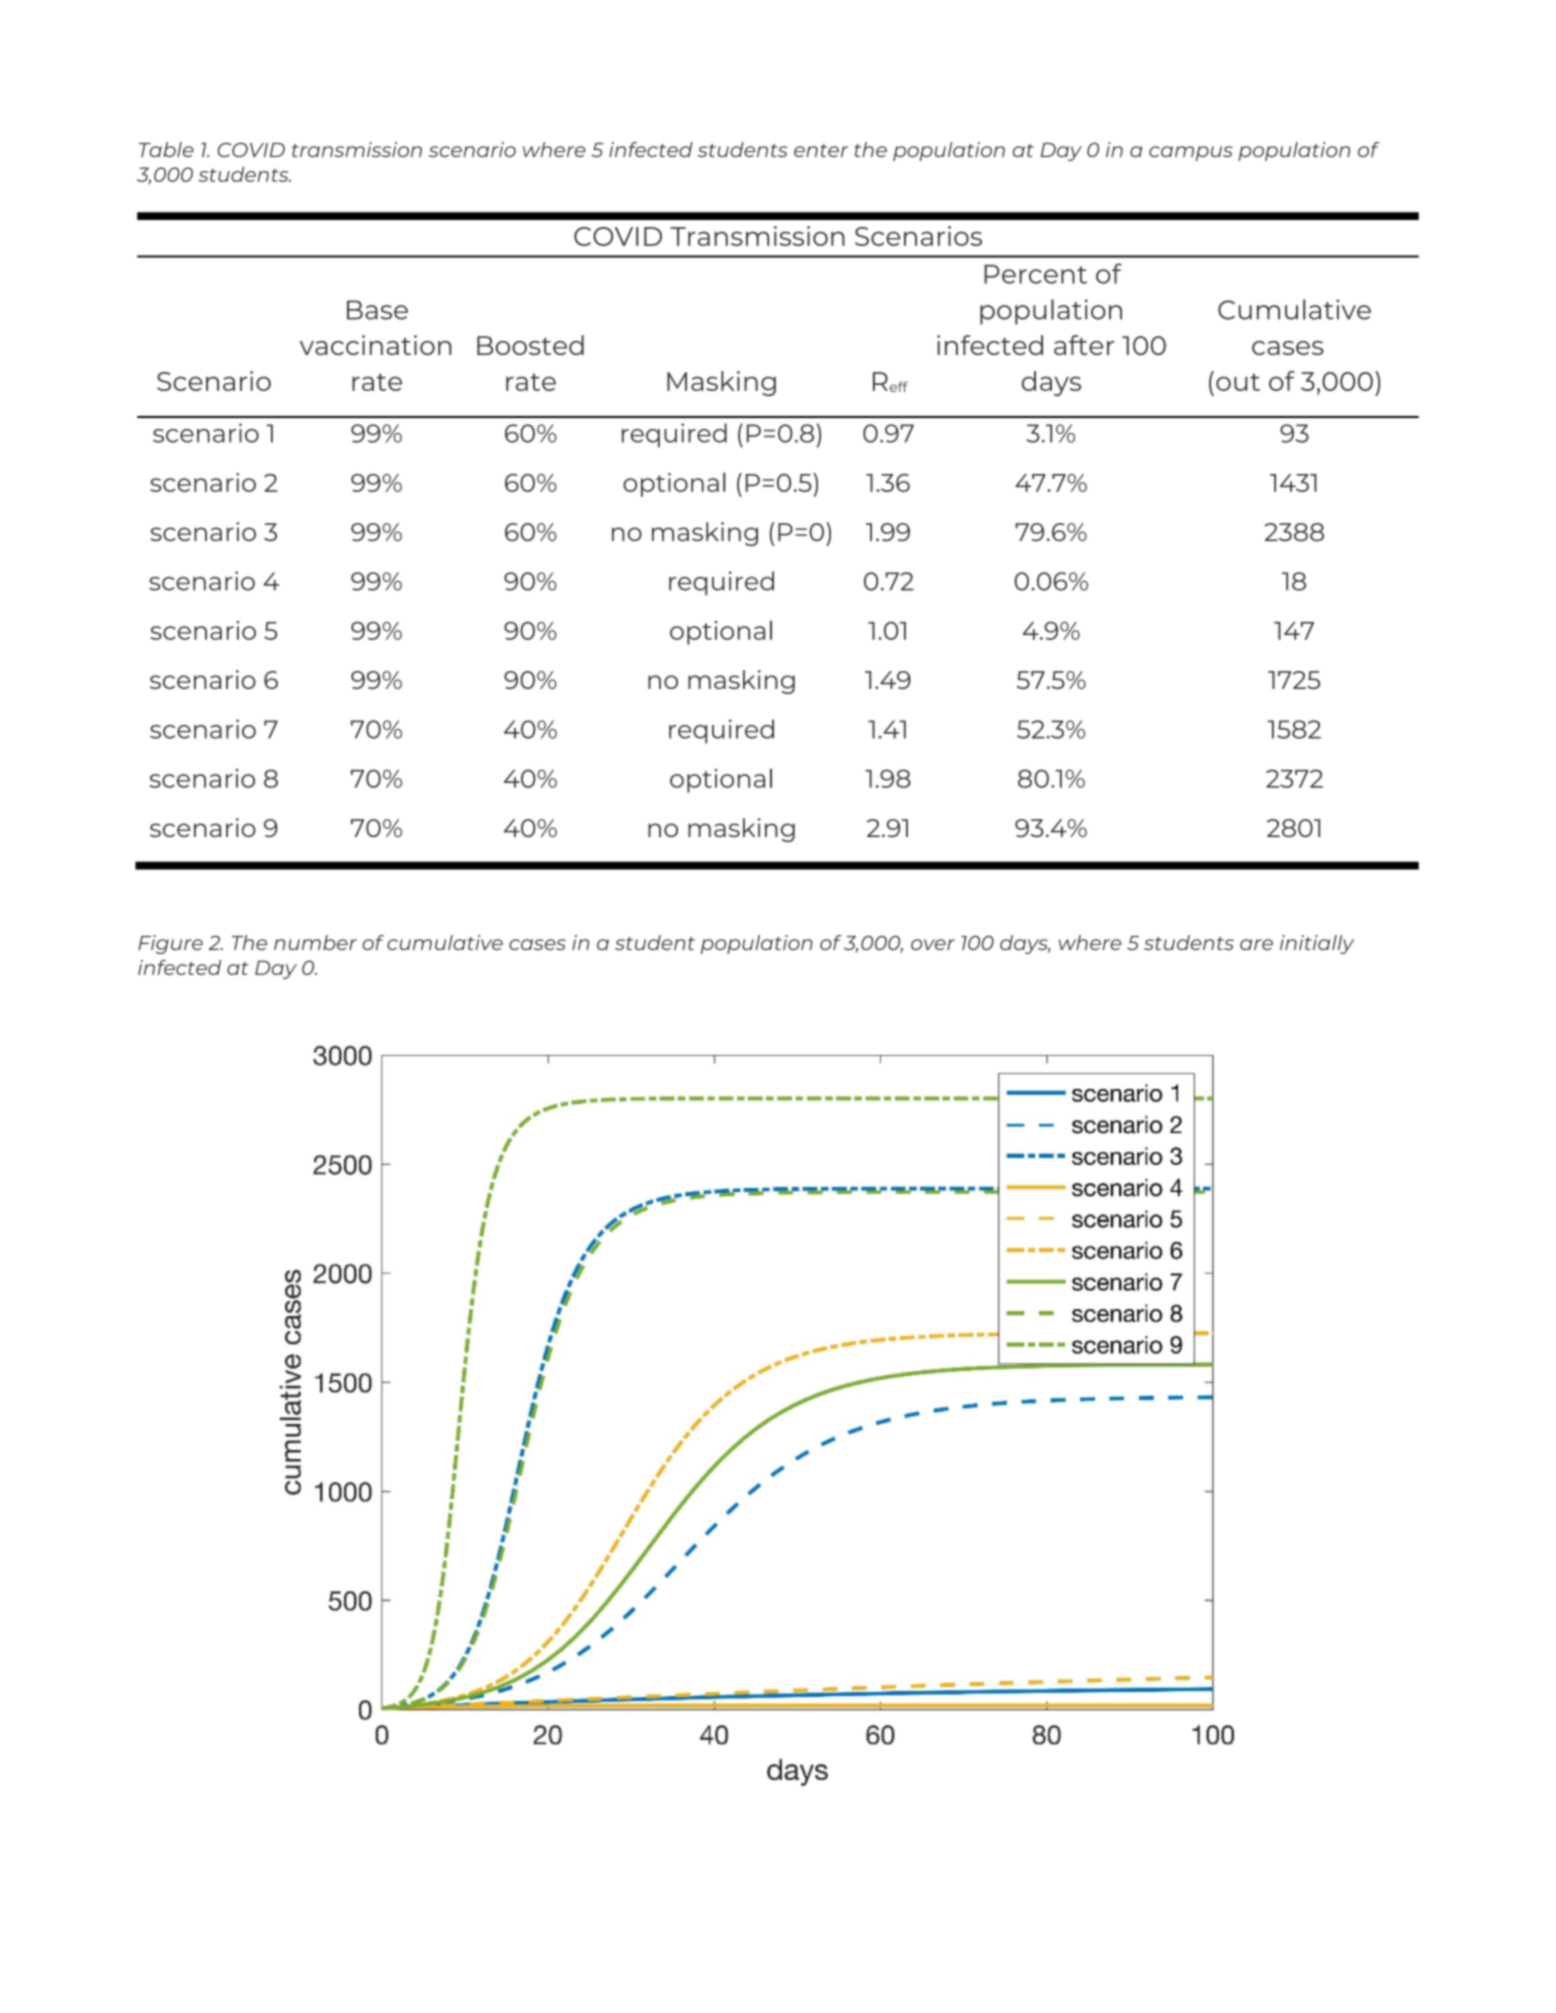 This screenshot has width=1556, height=2013. Describe the element at coordinates (1238, 382) in the screenshot. I see `out` at that location.
